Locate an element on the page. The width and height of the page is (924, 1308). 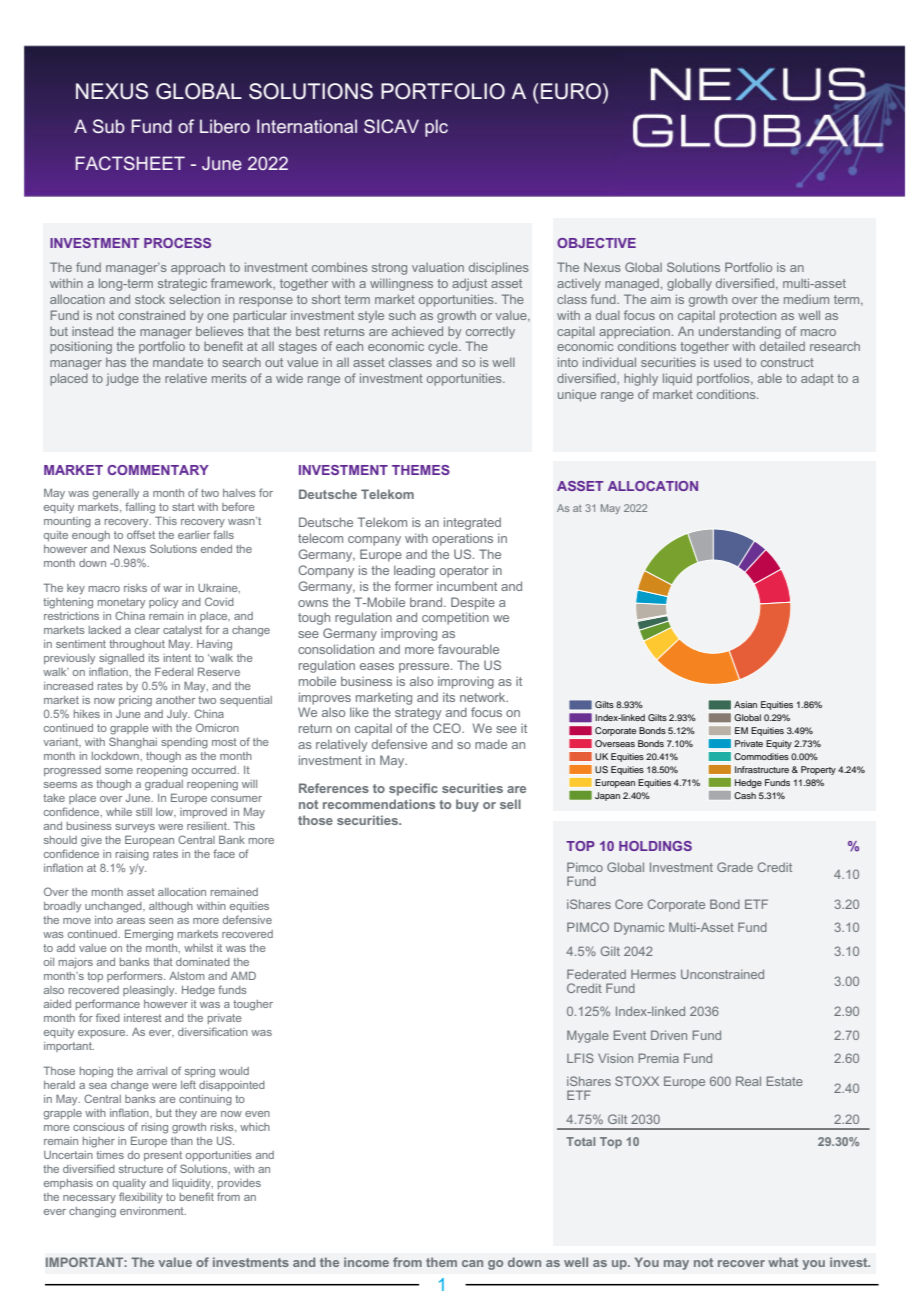
Sub is located at coordinates (109, 126).
